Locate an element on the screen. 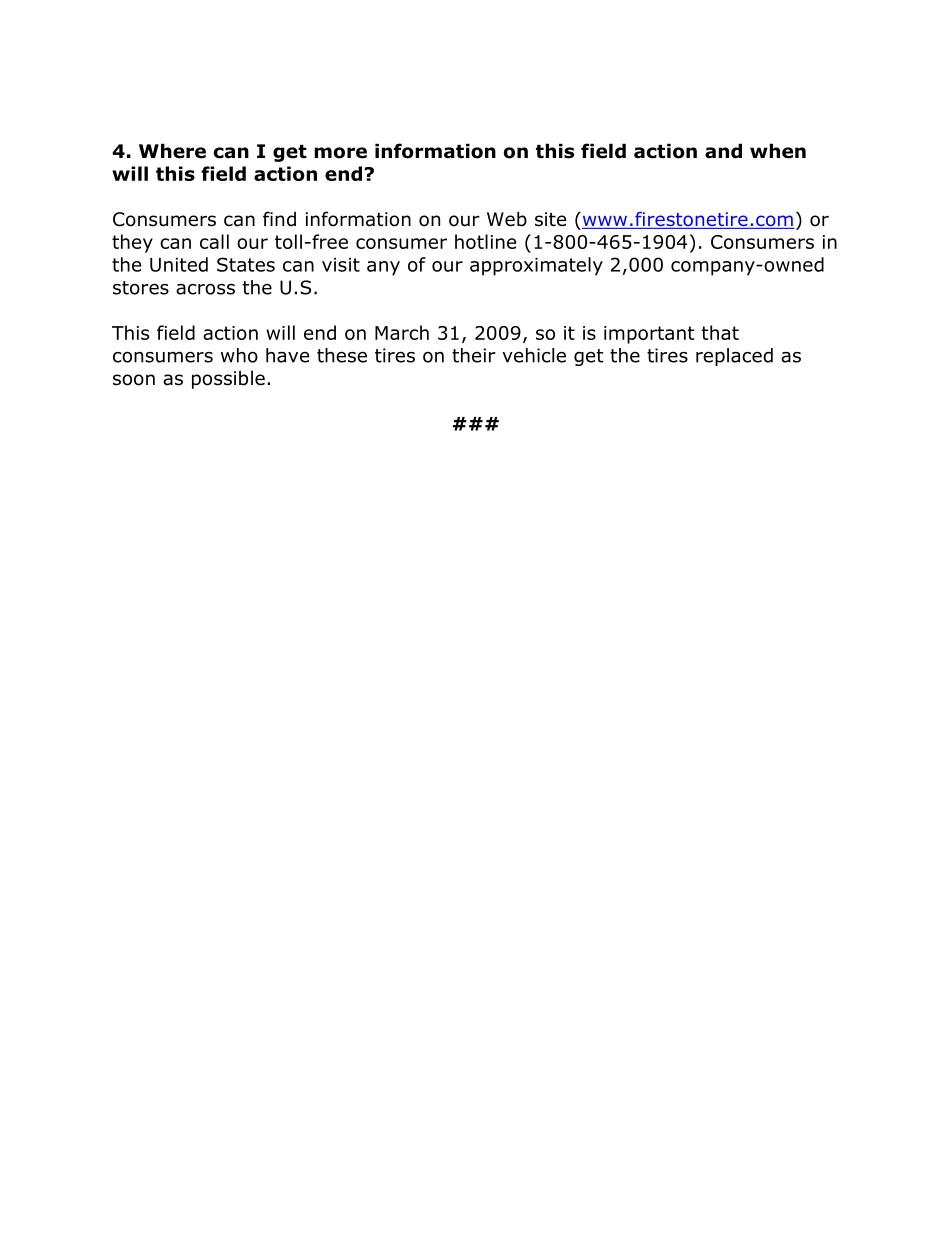 This screenshot has height=1233, width=952. their is located at coordinates (474, 355).
